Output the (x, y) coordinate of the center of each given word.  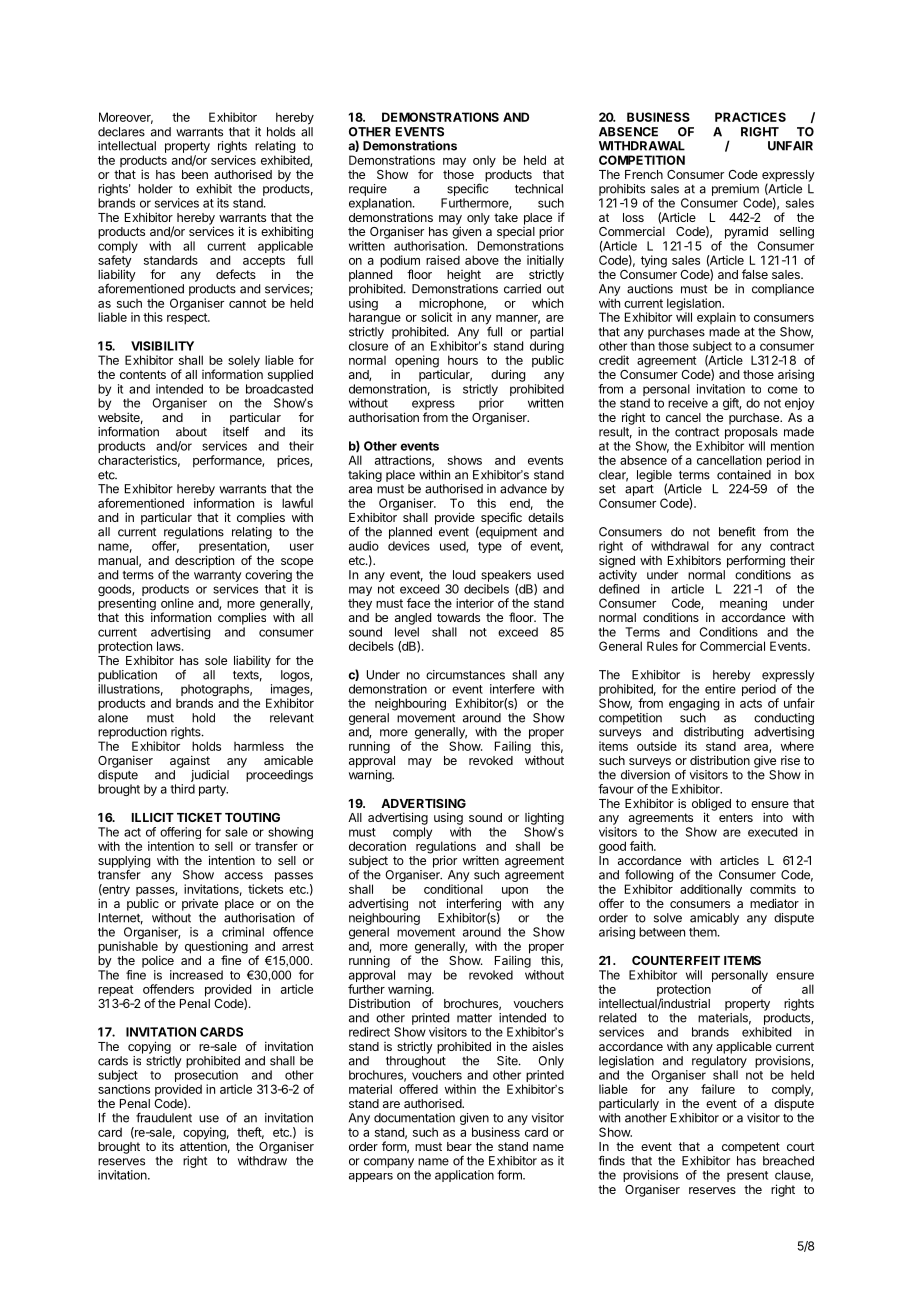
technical (539, 189)
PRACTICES (750, 117)
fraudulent (164, 1118)
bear (459, 1146)
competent (751, 1148)
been (195, 174)
